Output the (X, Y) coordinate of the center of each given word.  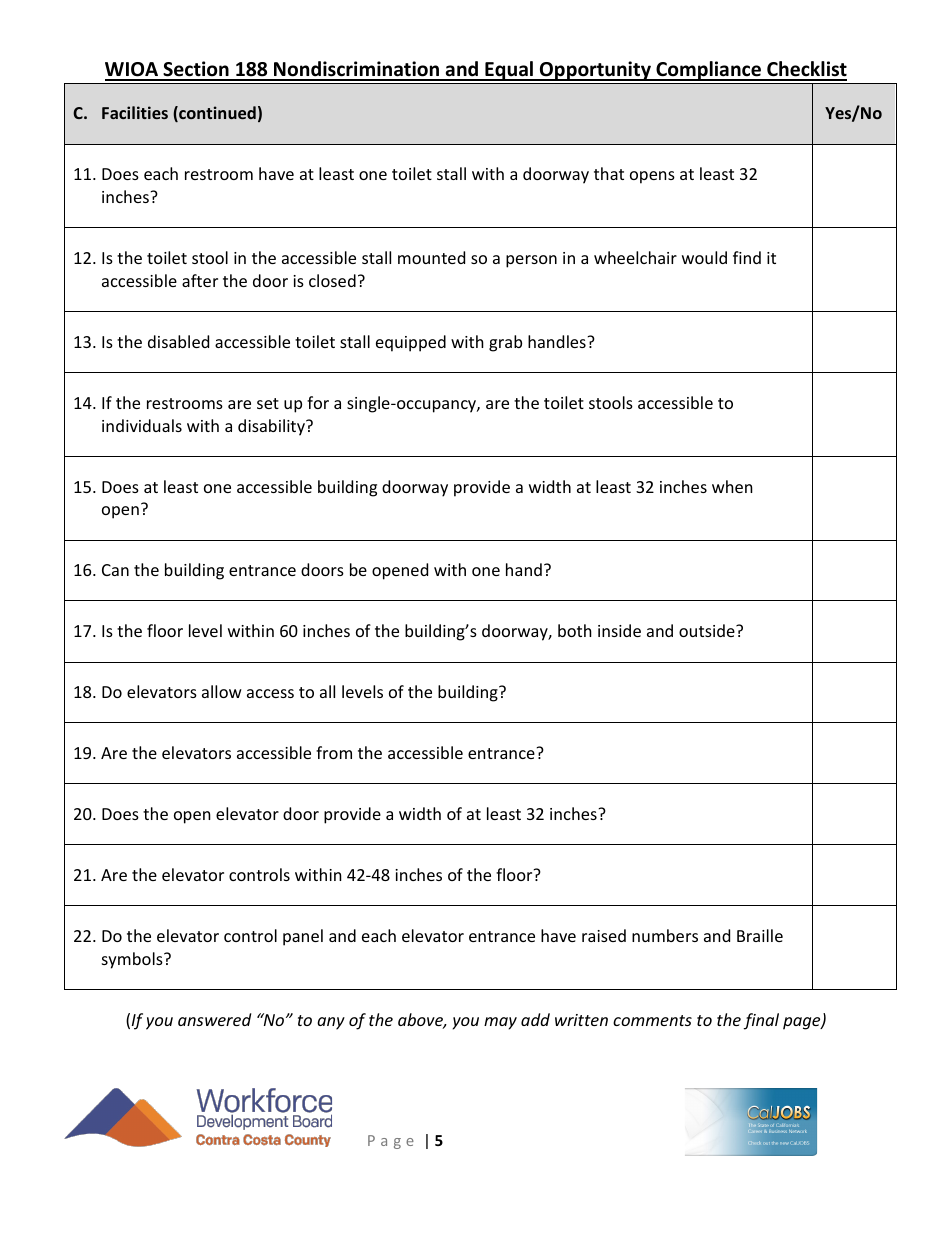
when (732, 486)
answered (214, 1019)
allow (222, 691)
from (334, 752)
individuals (142, 425)
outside (708, 630)
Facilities (135, 112)
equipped (411, 343)
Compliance (708, 71)
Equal (509, 71)
